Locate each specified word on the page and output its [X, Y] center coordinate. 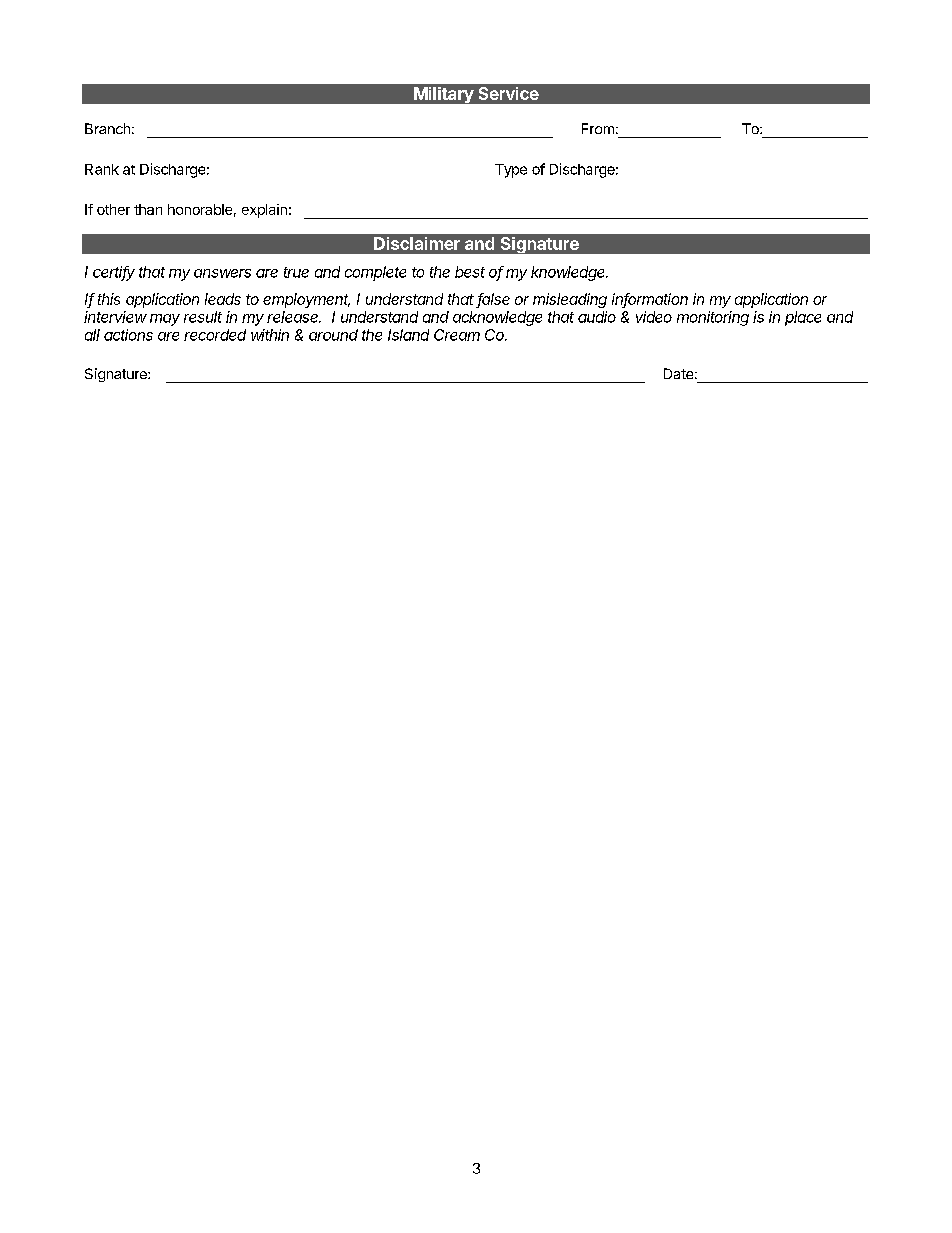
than [148, 209]
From [598, 128]
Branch [107, 128]
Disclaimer [417, 243]
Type [511, 171]
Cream [457, 335]
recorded [215, 335]
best [470, 272]
